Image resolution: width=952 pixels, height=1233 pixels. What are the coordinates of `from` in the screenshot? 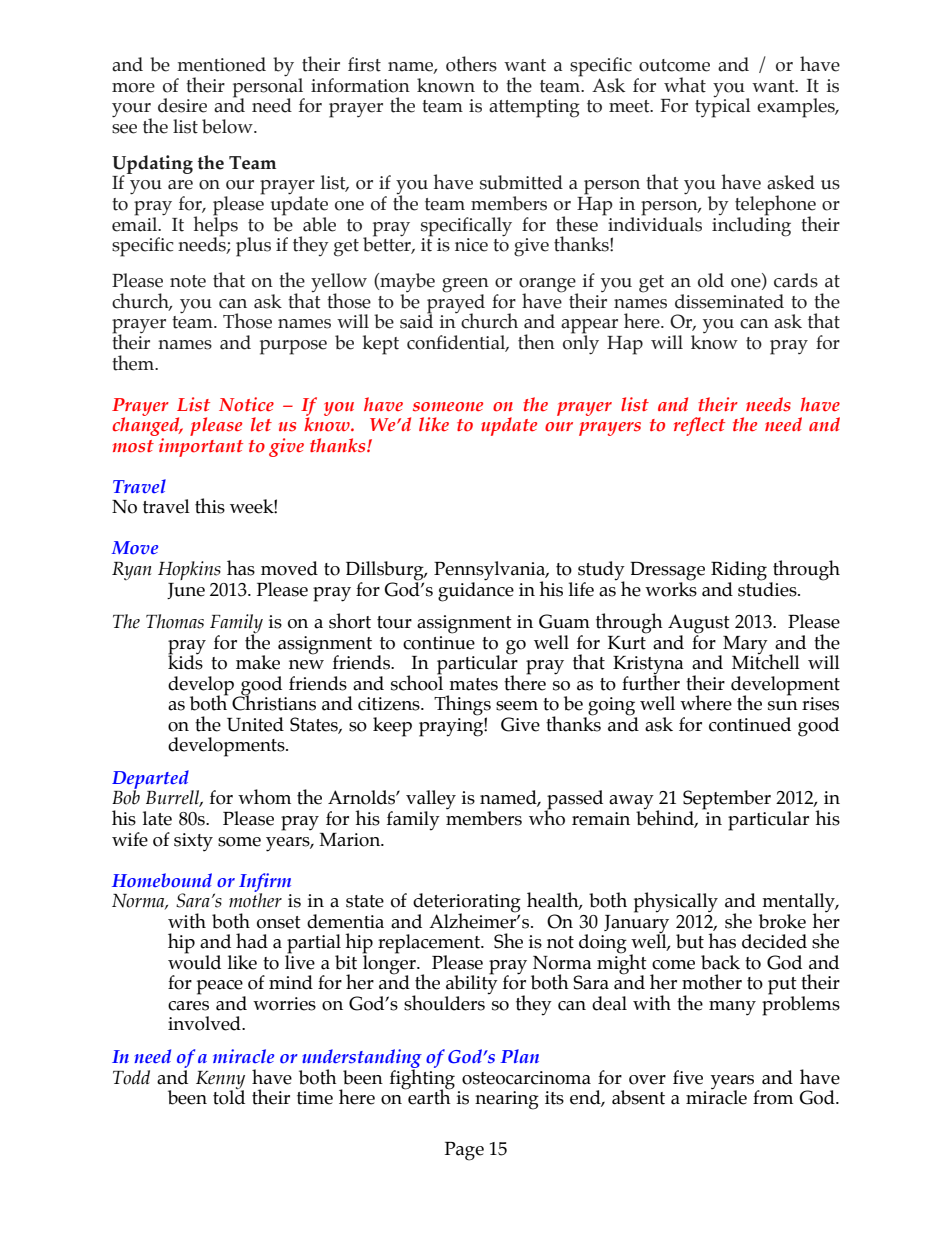 It's located at (773, 1097).
